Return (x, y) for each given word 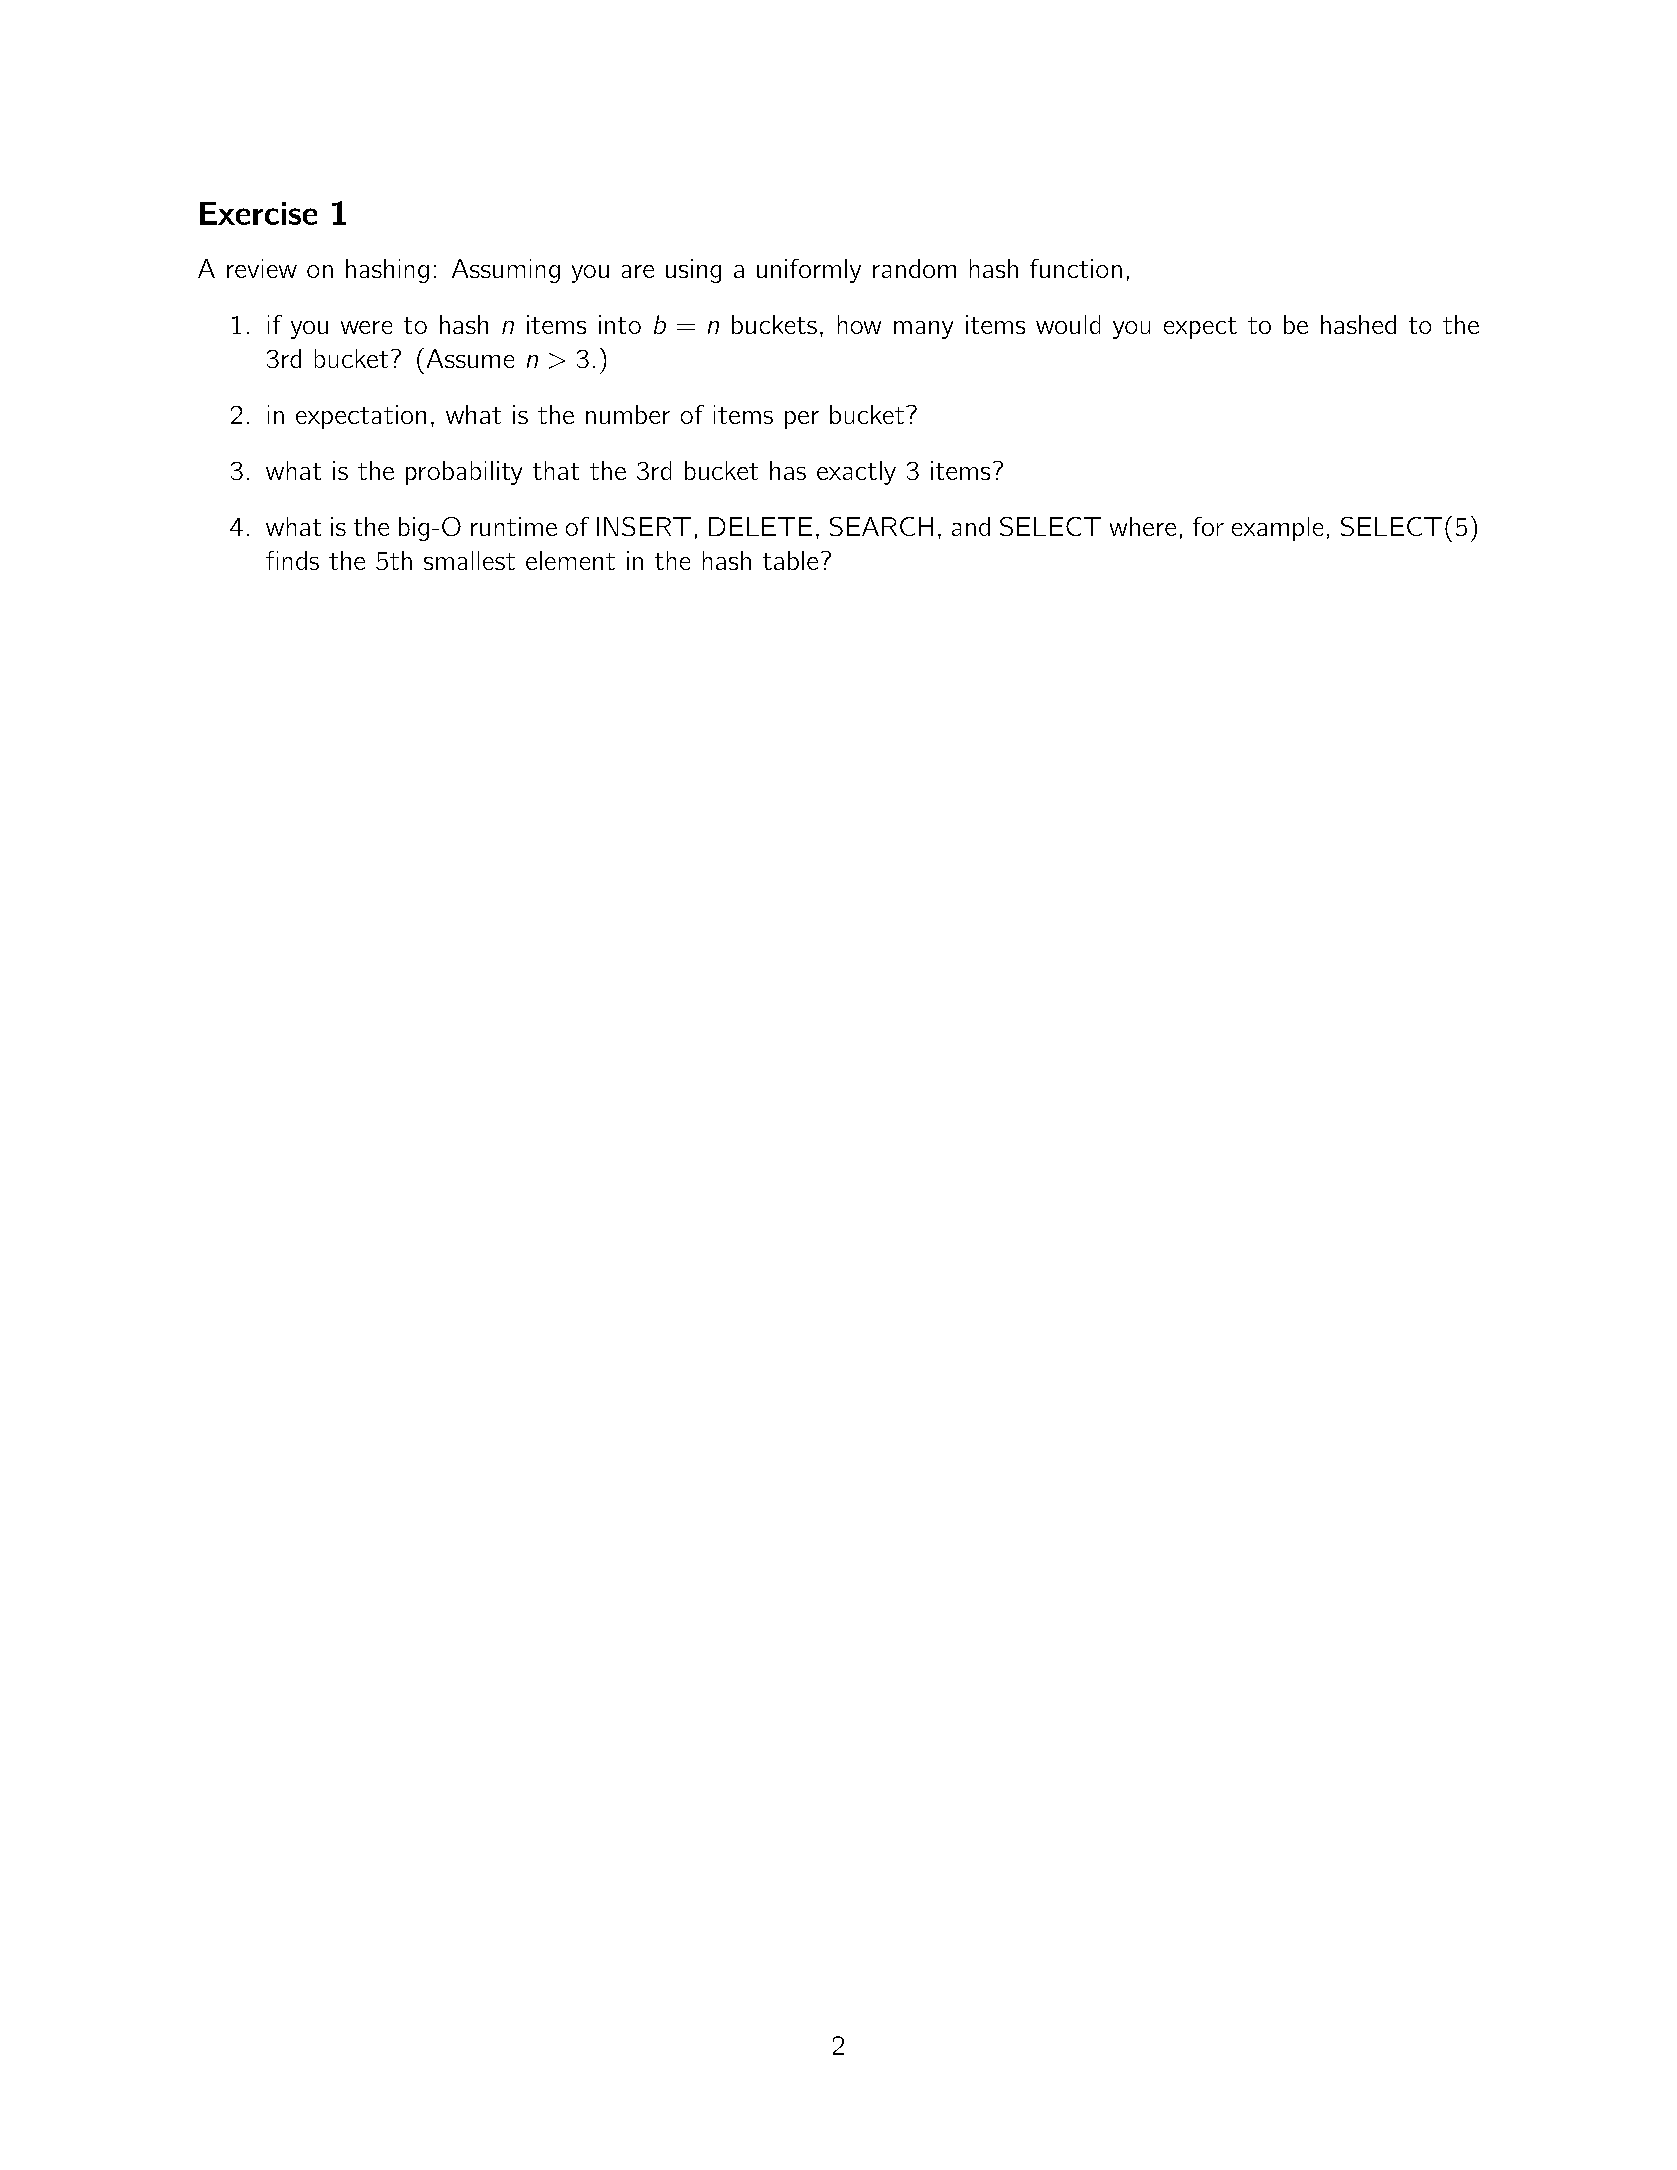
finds (292, 560)
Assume (470, 358)
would (1068, 324)
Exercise (258, 213)
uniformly (809, 271)
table (790, 560)
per (802, 420)
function (1076, 268)
